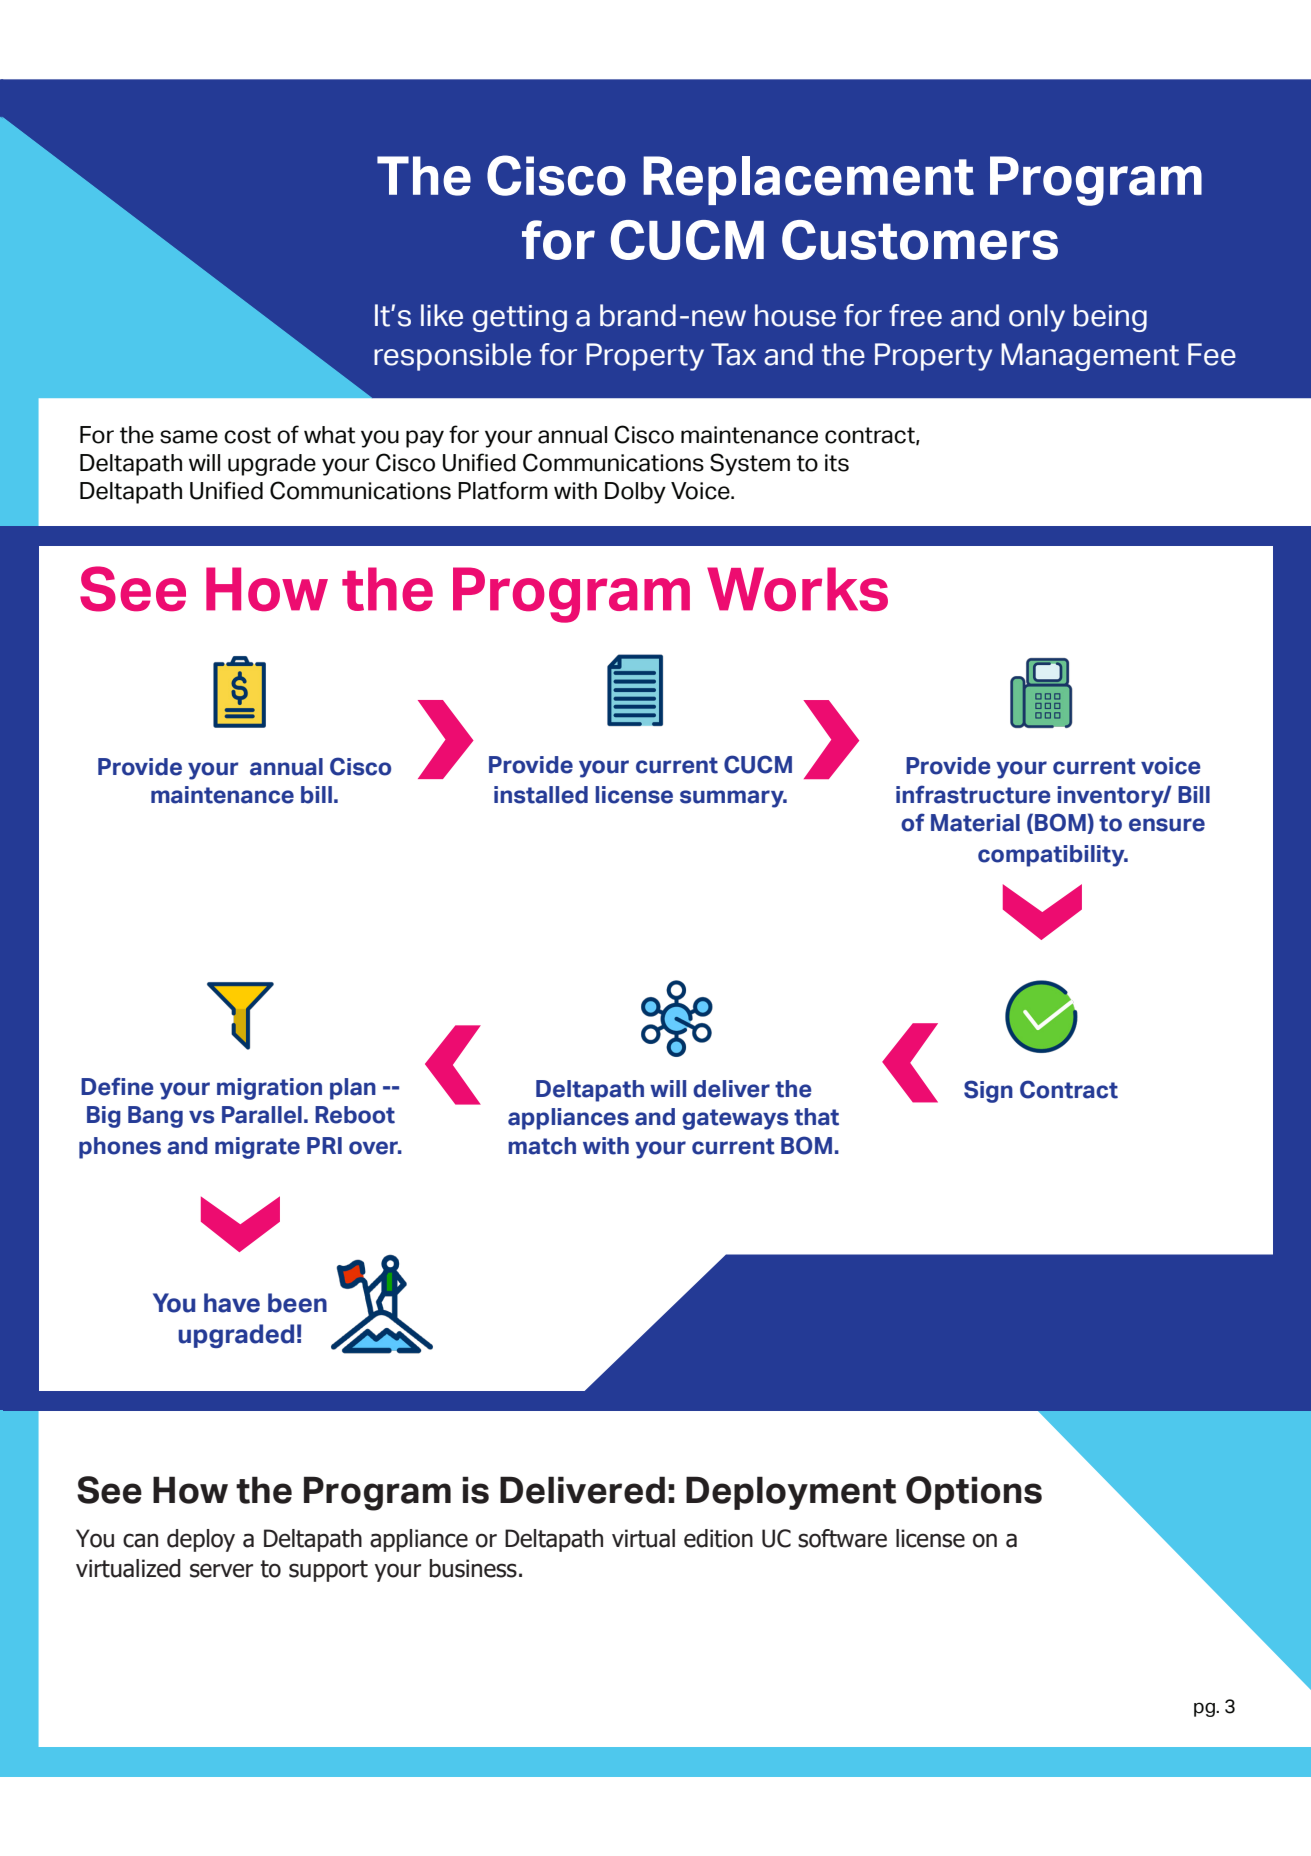  I want to click on migration, so click(269, 1089).
